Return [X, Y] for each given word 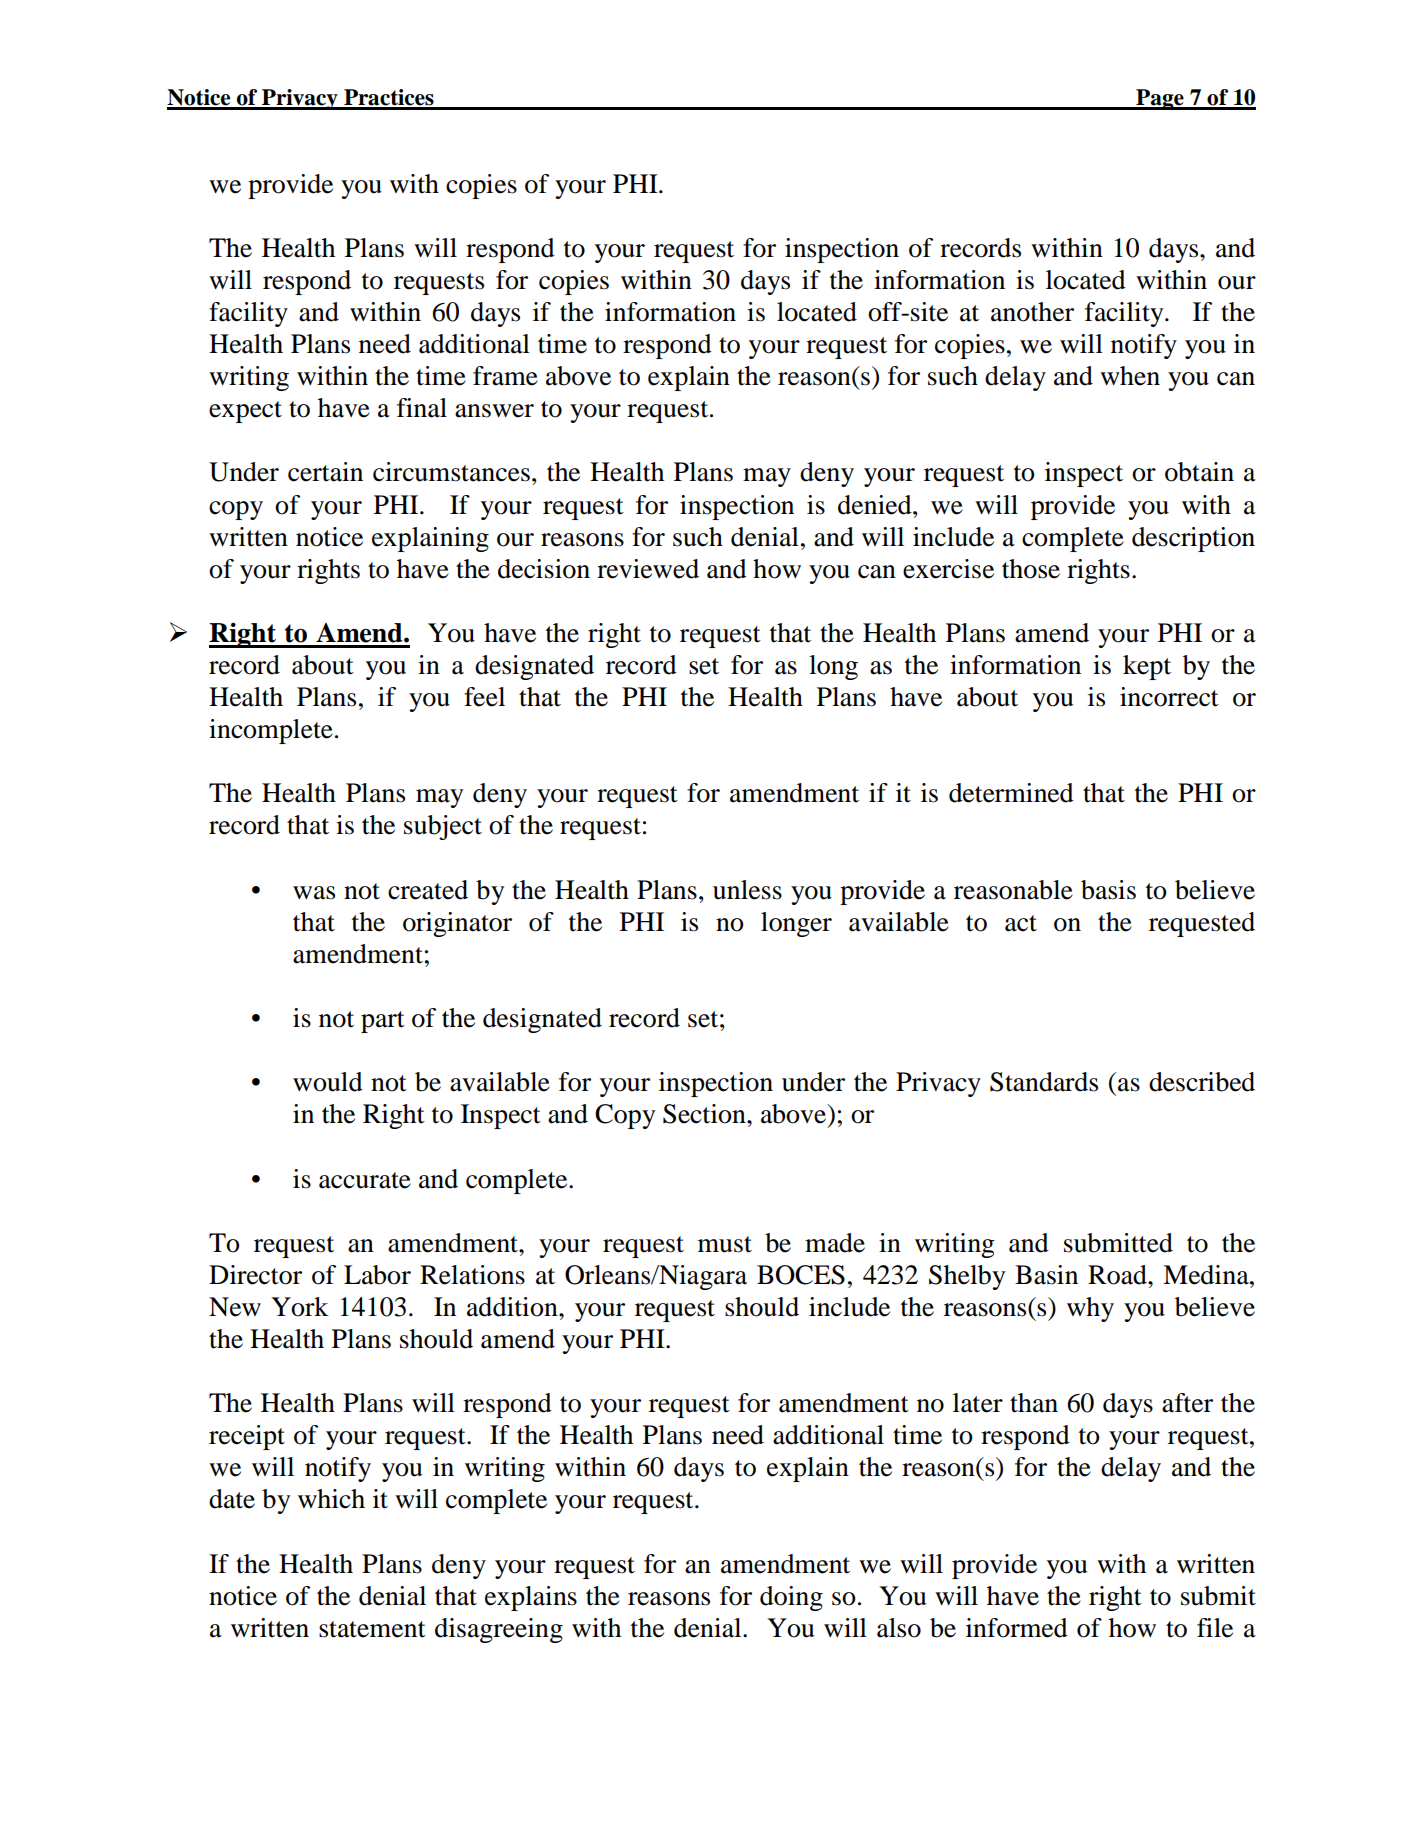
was [314, 893]
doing [791, 1598]
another [1032, 312]
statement [372, 1629]
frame [505, 376]
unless [747, 890]
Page [1160, 99]
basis [1108, 890]
